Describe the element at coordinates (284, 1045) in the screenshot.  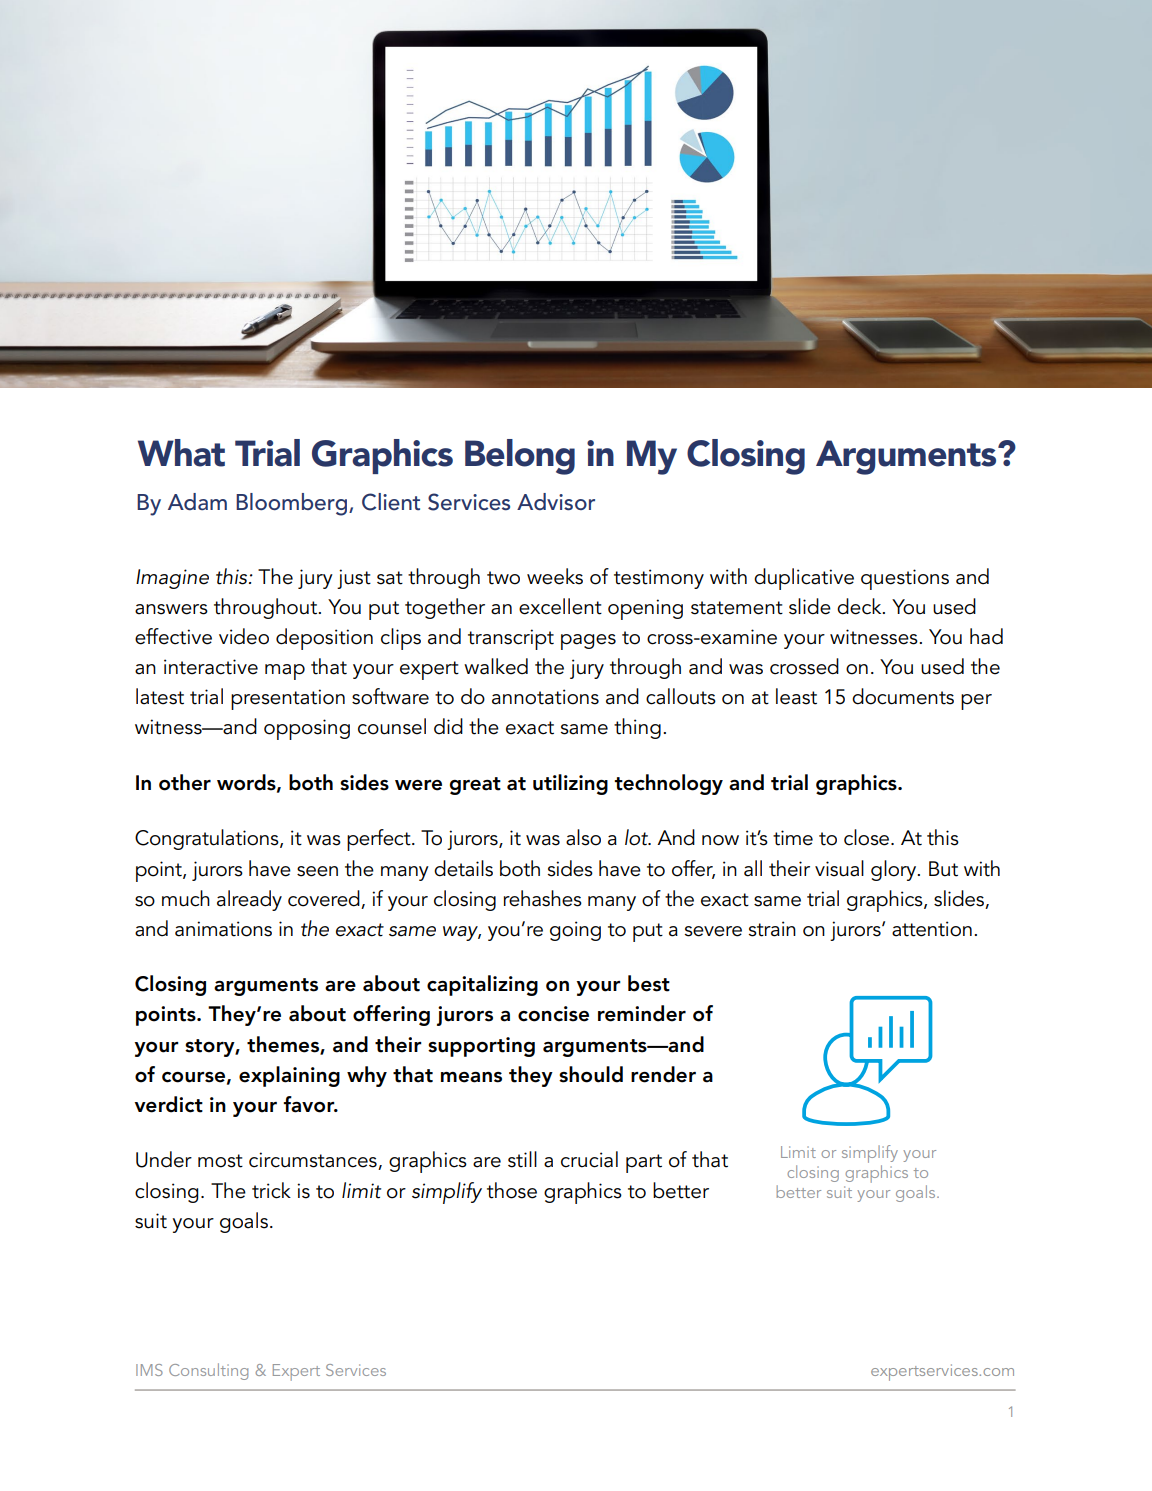
I see `themes` at that location.
